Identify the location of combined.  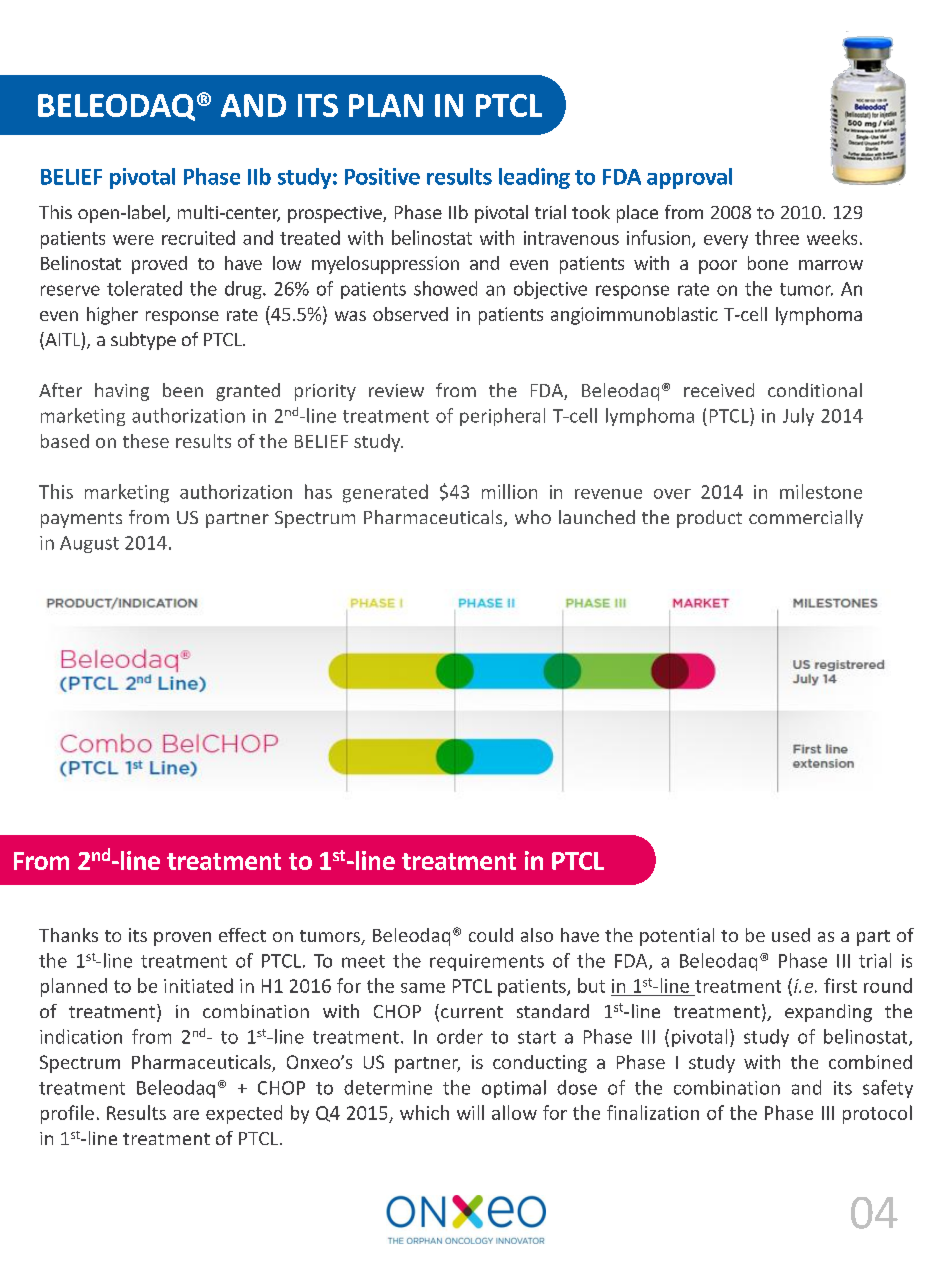
(870, 1062).
